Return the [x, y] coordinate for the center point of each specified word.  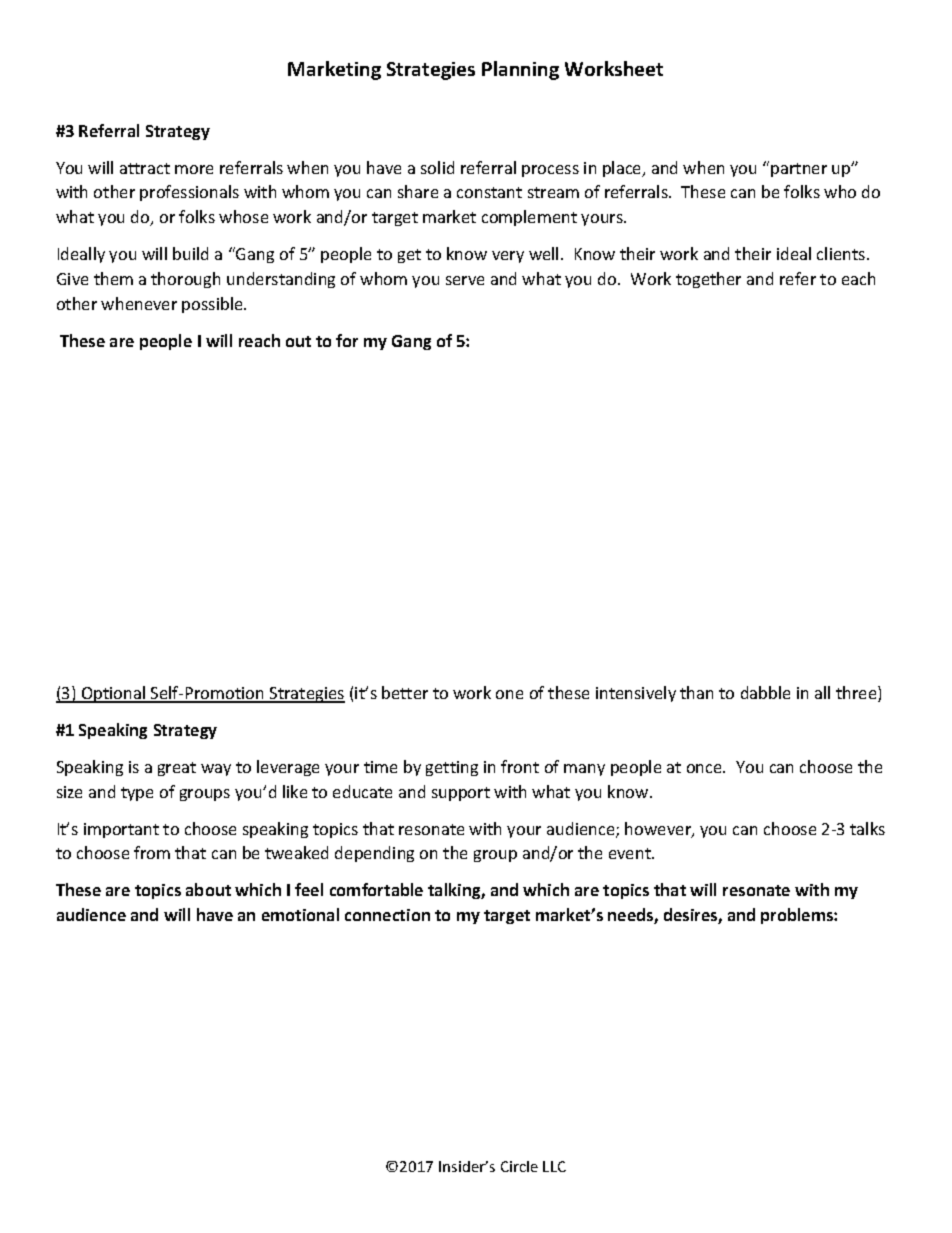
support [461, 794]
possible [213, 305]
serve [465, 280]
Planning [520, 70]
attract [145, 168]
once [706, 768]
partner [799, 170]
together [708, 280]
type [137, 794]
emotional [300, 914]
